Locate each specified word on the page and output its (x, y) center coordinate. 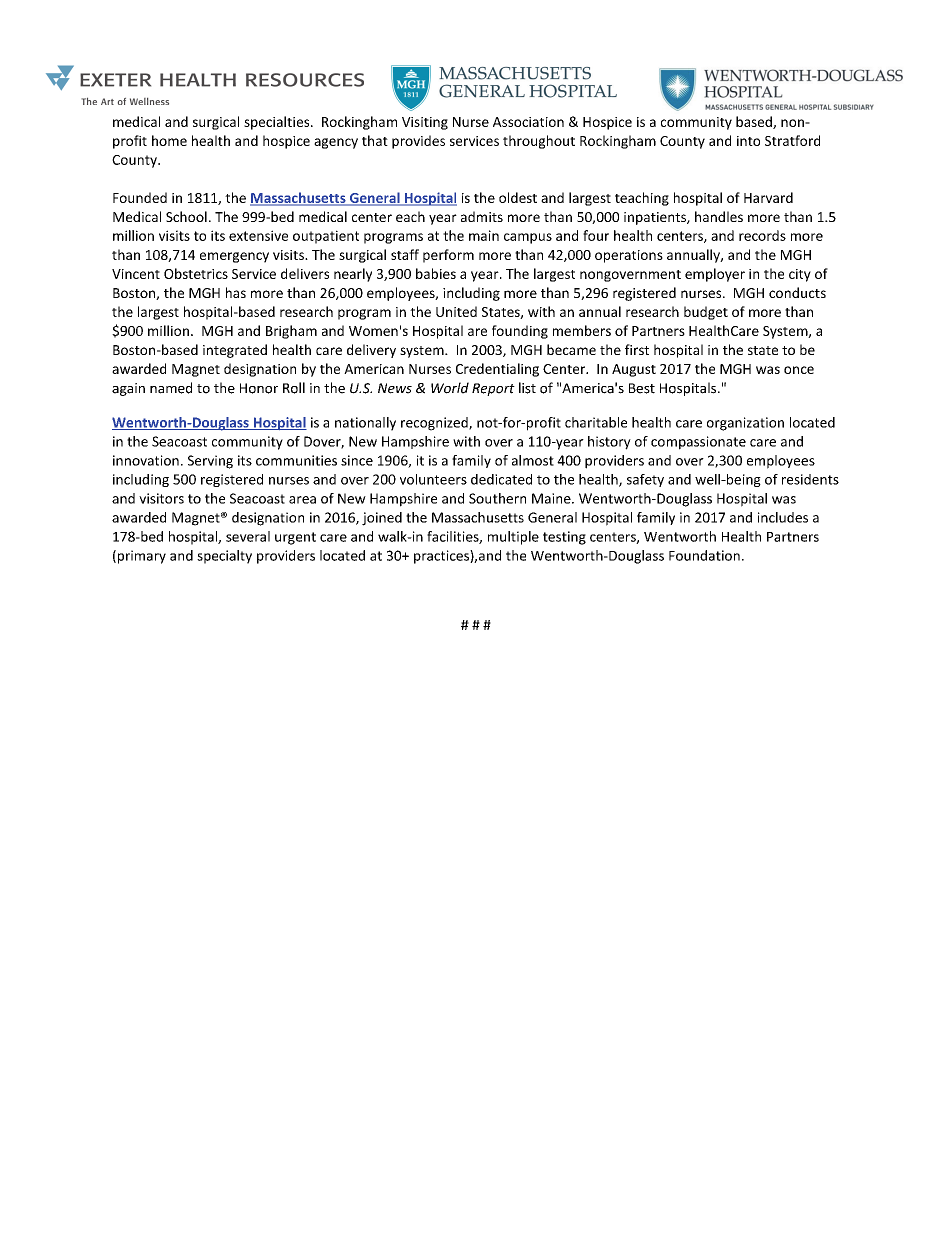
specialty (224, 557)
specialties (278, 123)
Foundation (704, 555)
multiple (513, 538)
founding (520, 332)
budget (706, 313)
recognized (435, 424)
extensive (258, 235)
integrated (235, 351)
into (748, 141)
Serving (210, 462)
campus (528, 238)
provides (418, 142)
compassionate (698, 443)
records (762, 235)
